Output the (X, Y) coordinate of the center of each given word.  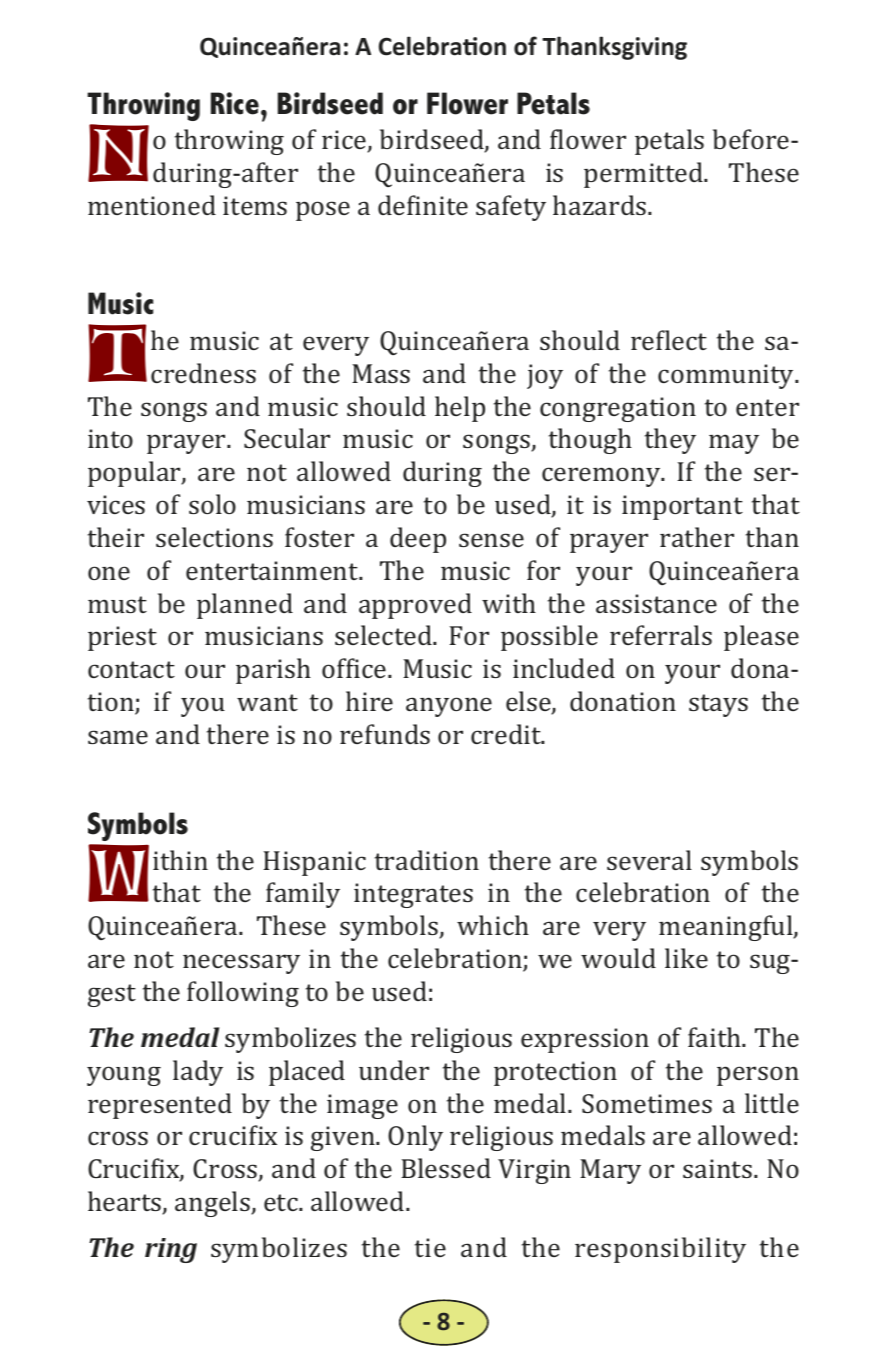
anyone (449, 707)
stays (718, 705)
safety (511, 208)
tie (430, 1247)
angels (213, 1204)
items (255, 205)
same (118, 737)
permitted (644, 175)
